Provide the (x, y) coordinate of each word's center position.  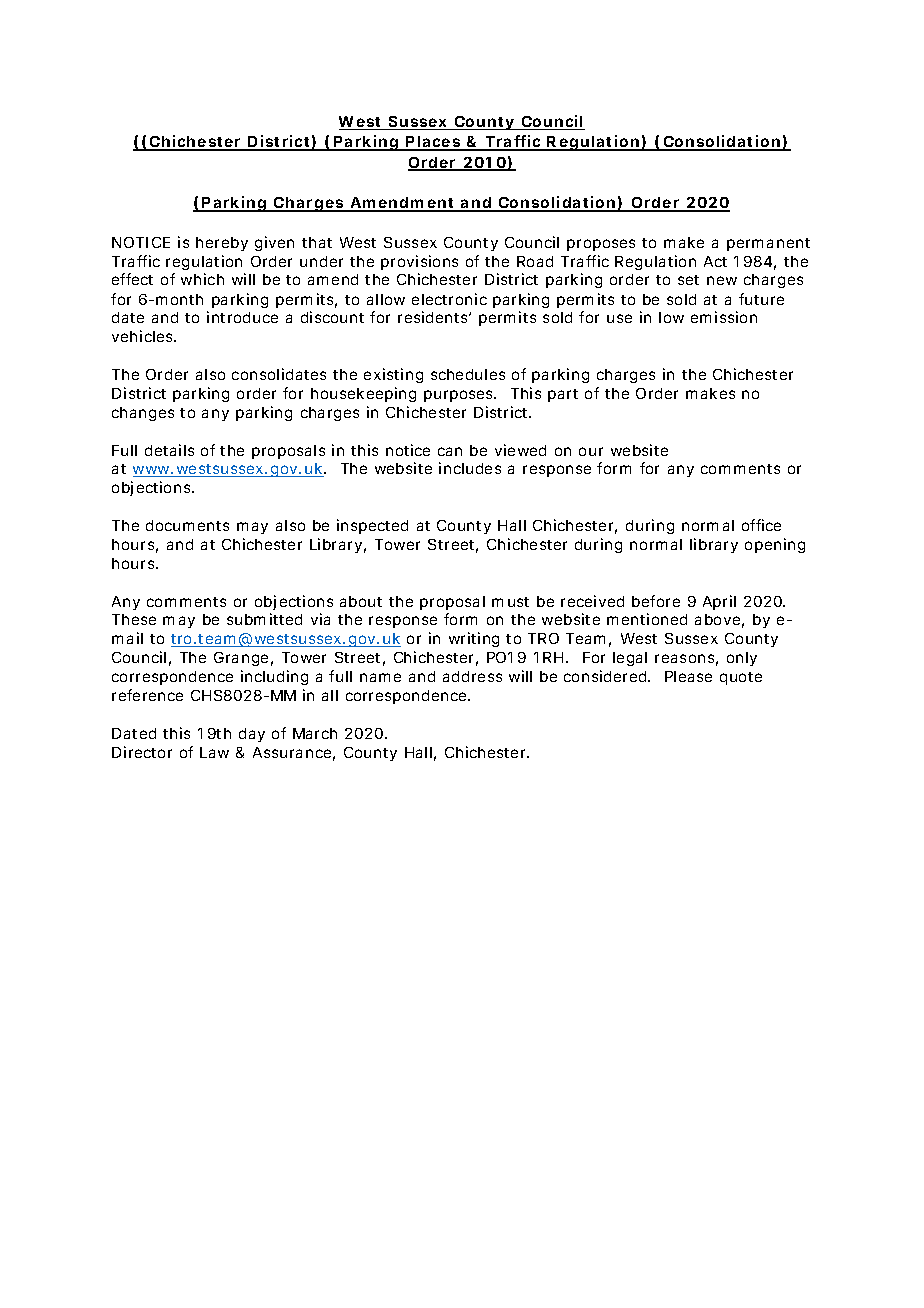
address (472, 676)
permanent (768, 244)
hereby (222, 244)
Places (434, 143)
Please (688, 676)
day (252, 735)
